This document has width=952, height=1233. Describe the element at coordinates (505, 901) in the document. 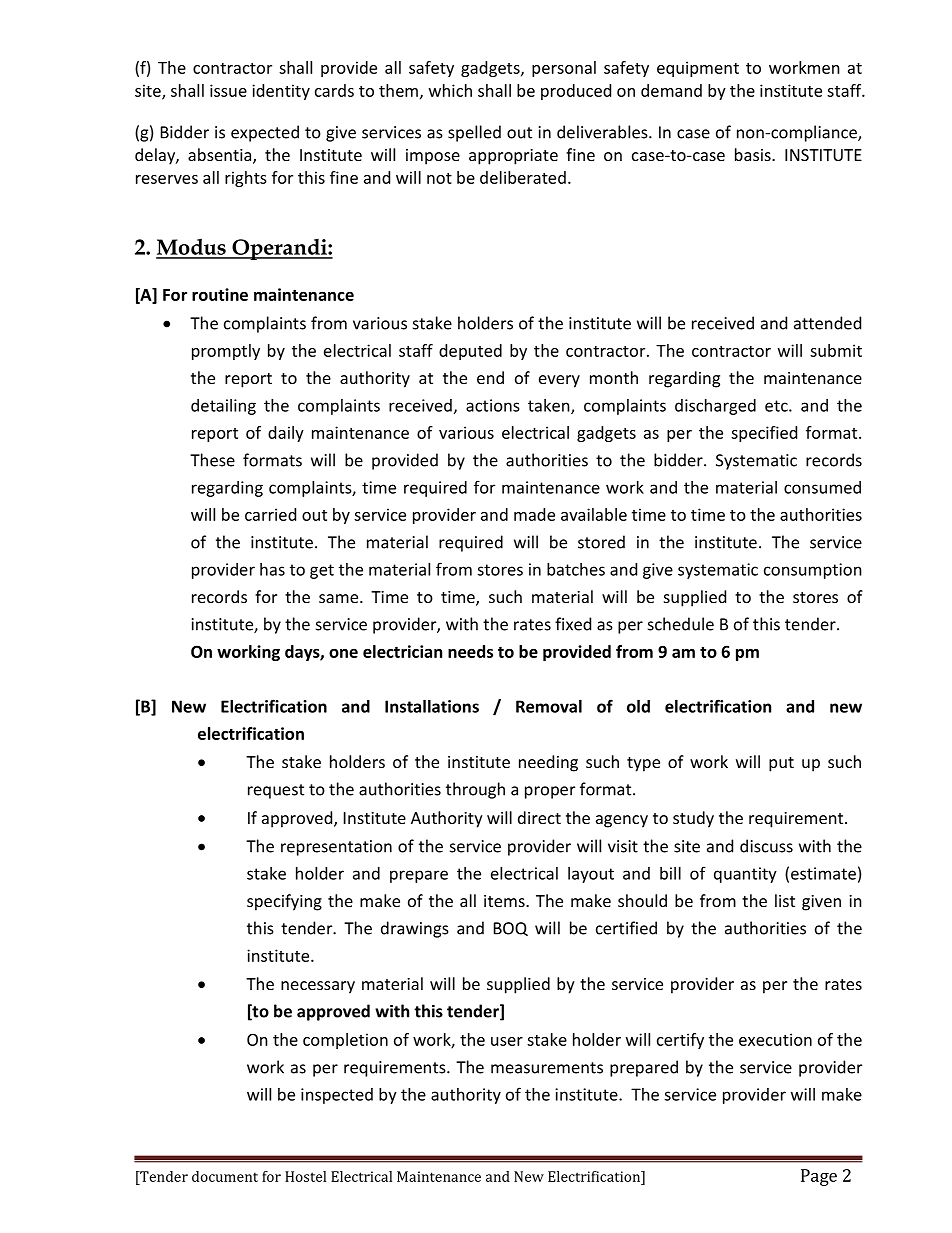

I see `items` at that location.
